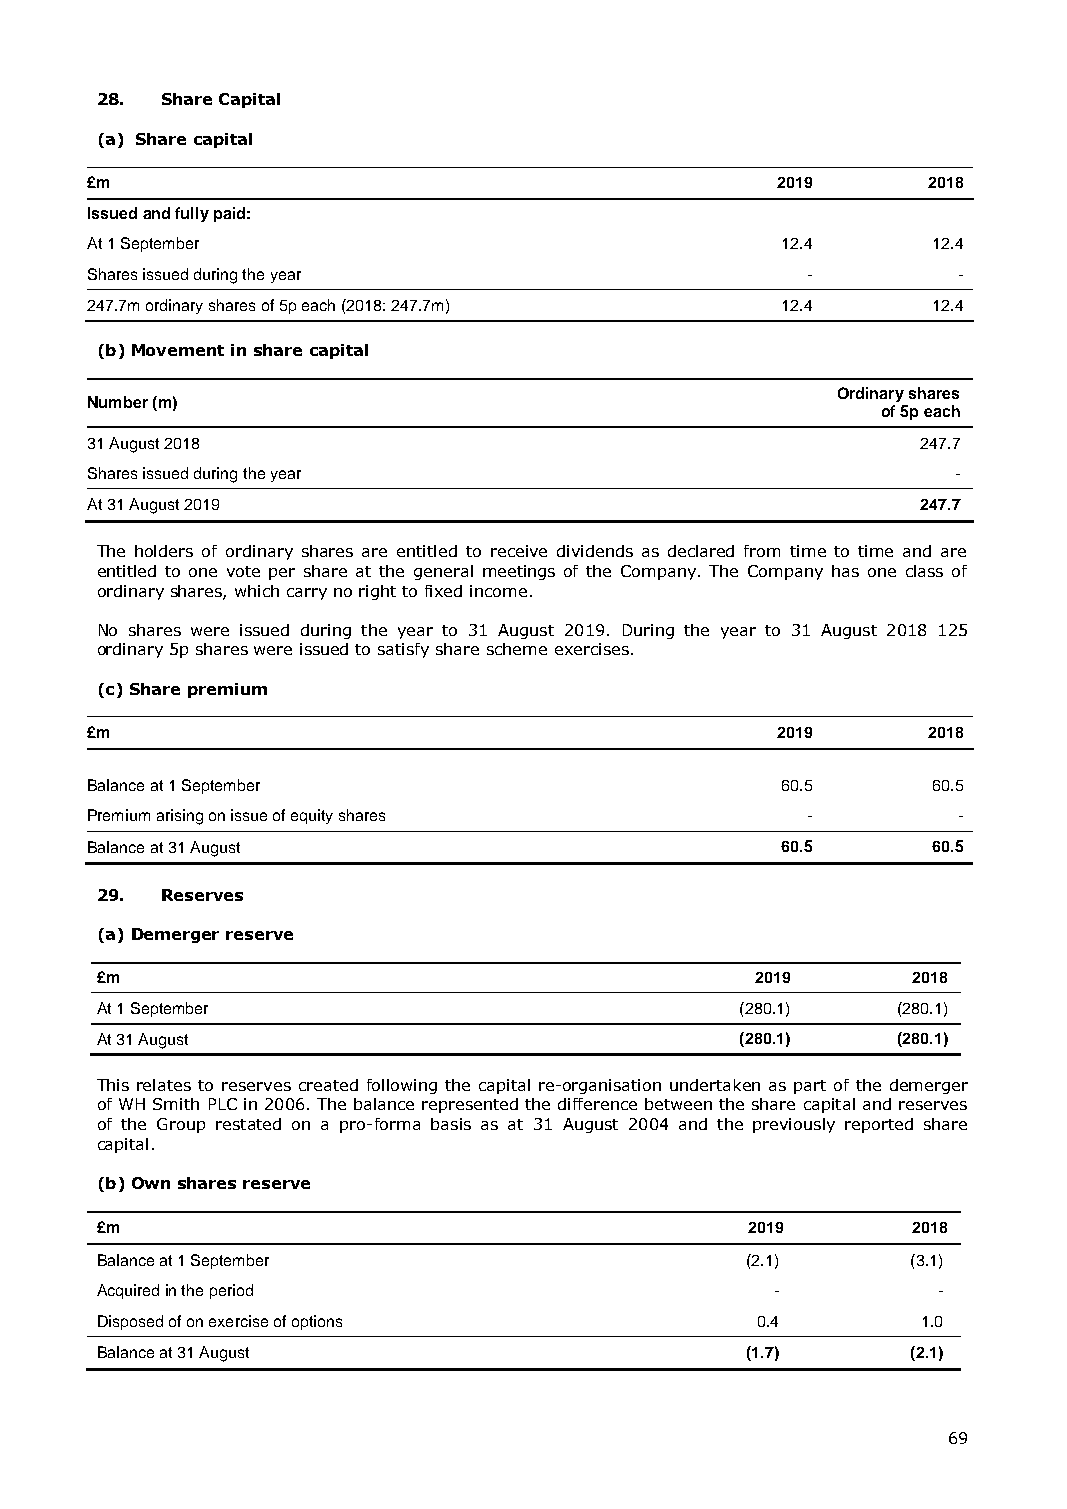 The height and width of the screenshot is (1509, 1067). What do you see at coordinates (178, 350) in the screenshot?
I see `Movement` at bounding box center [178, 350].
